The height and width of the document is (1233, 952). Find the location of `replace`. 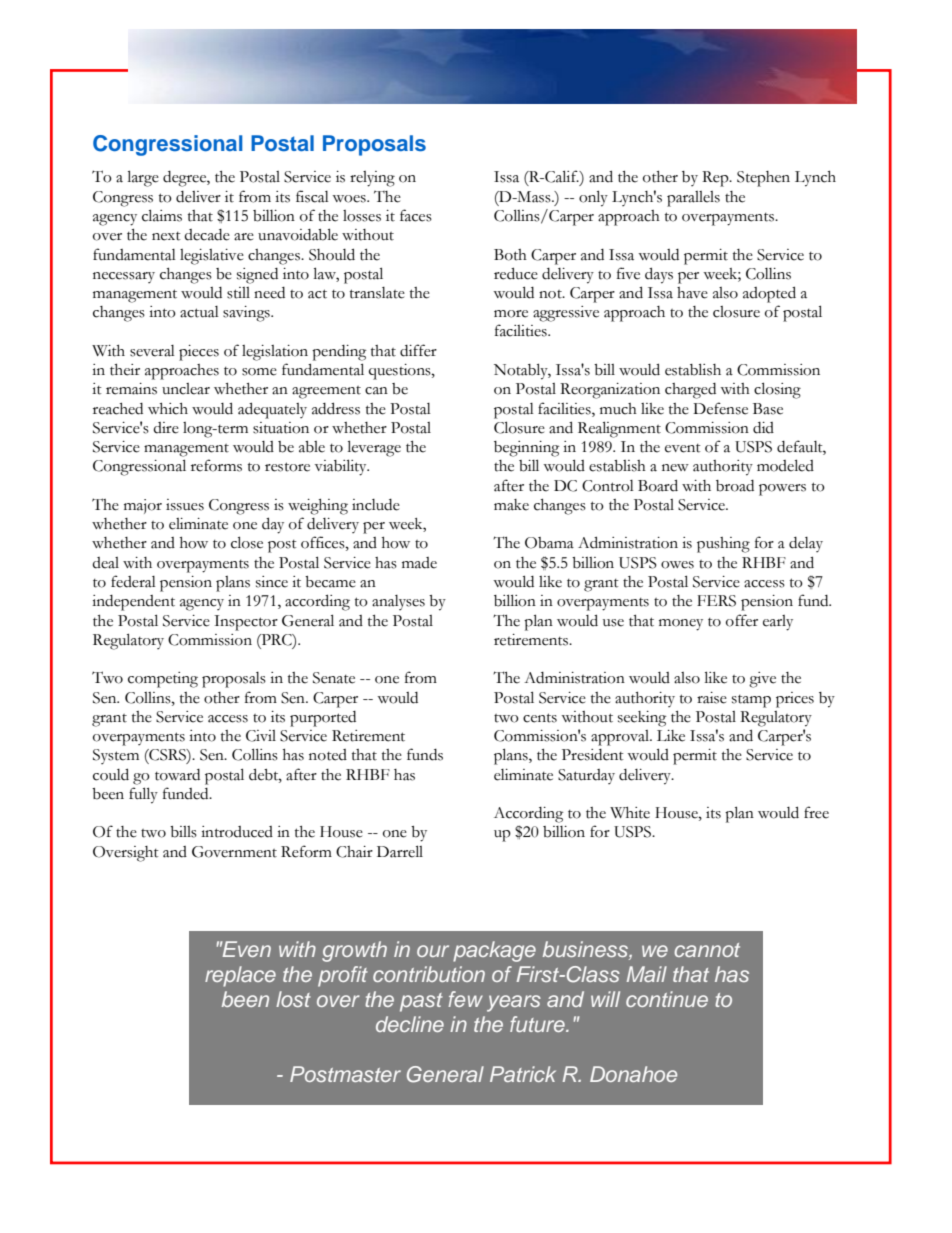

replace is located at coordinates (240, 976).
